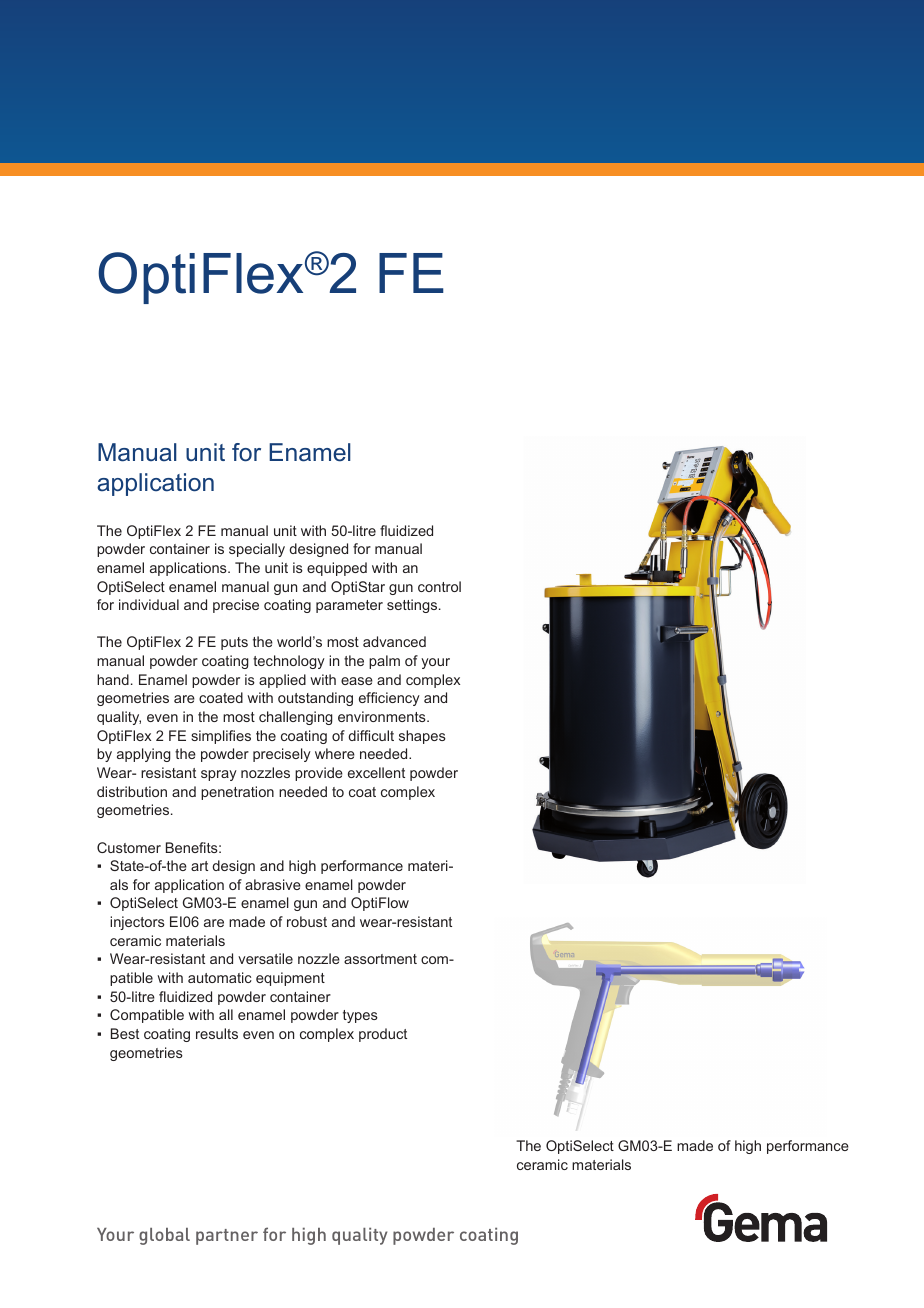 The width and height of the screenshot is (924, 1308). I want to click on global, so click(164, 1236).
